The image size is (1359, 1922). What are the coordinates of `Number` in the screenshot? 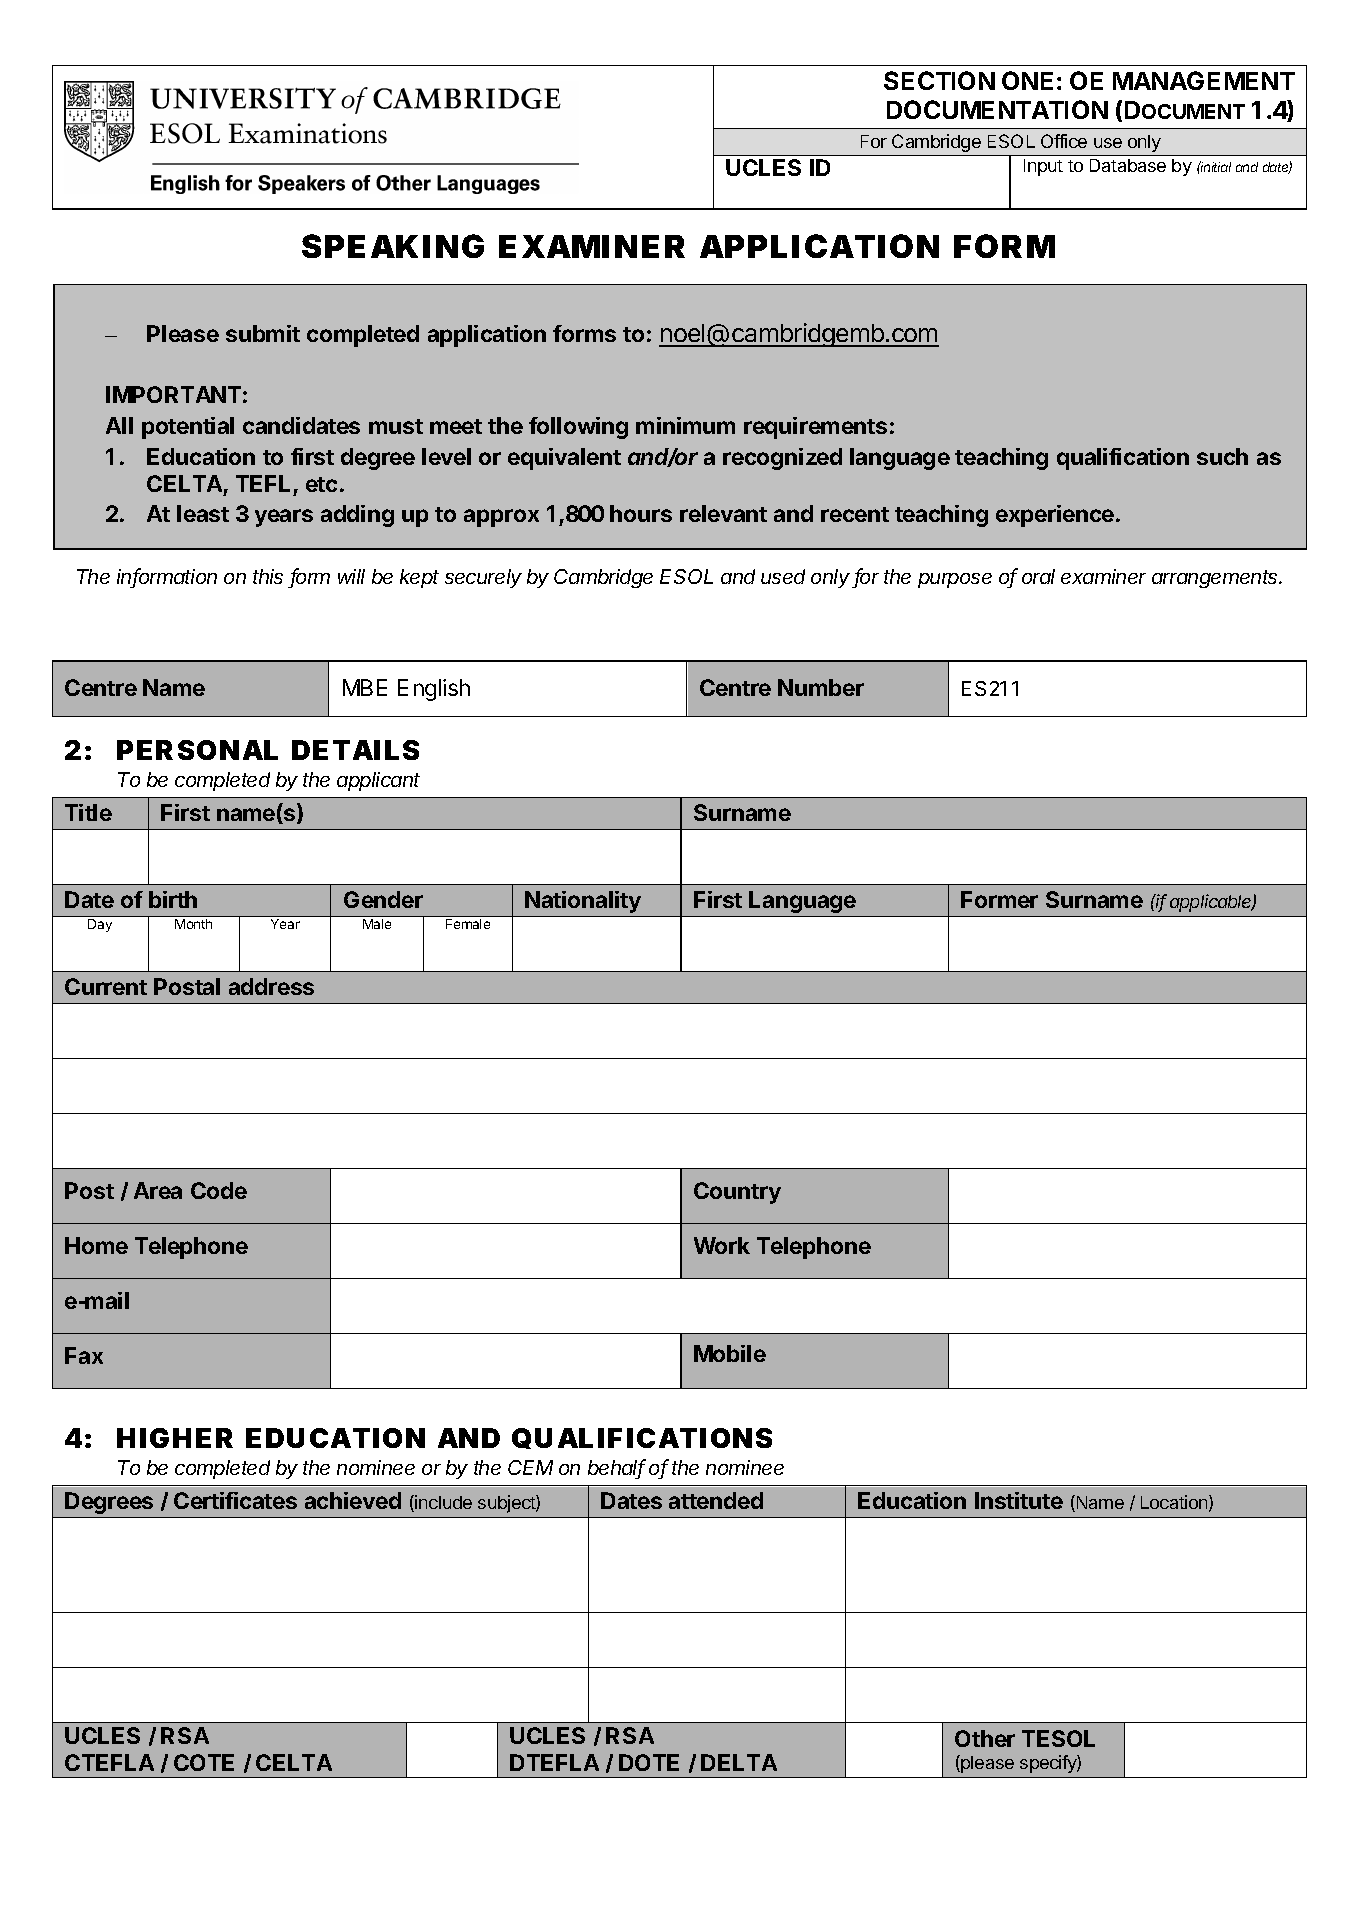 It's located at (821, 687).
